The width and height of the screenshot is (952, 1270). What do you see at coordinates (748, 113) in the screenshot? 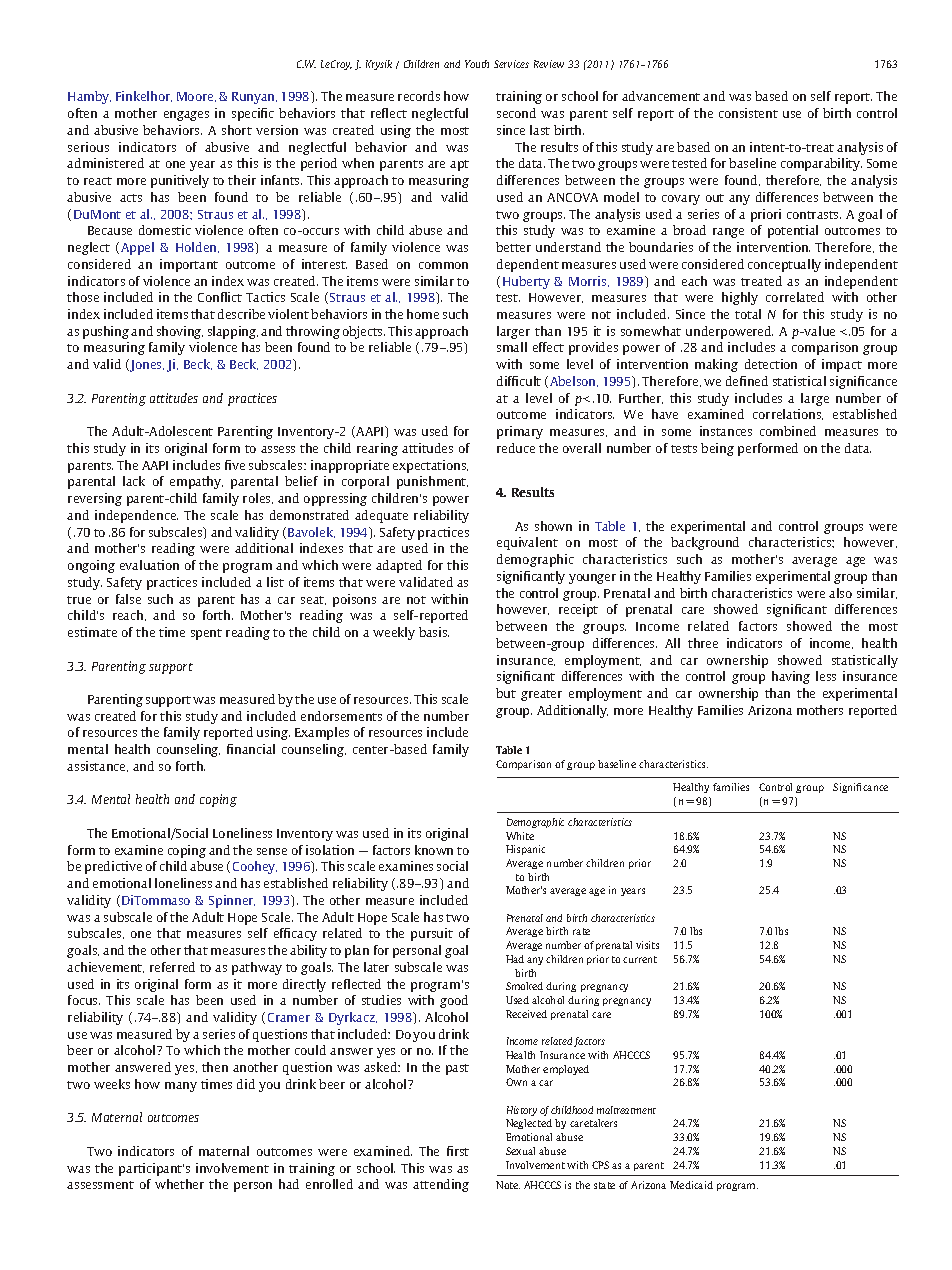
I see `consistent` at bounding box center [748, 113].
